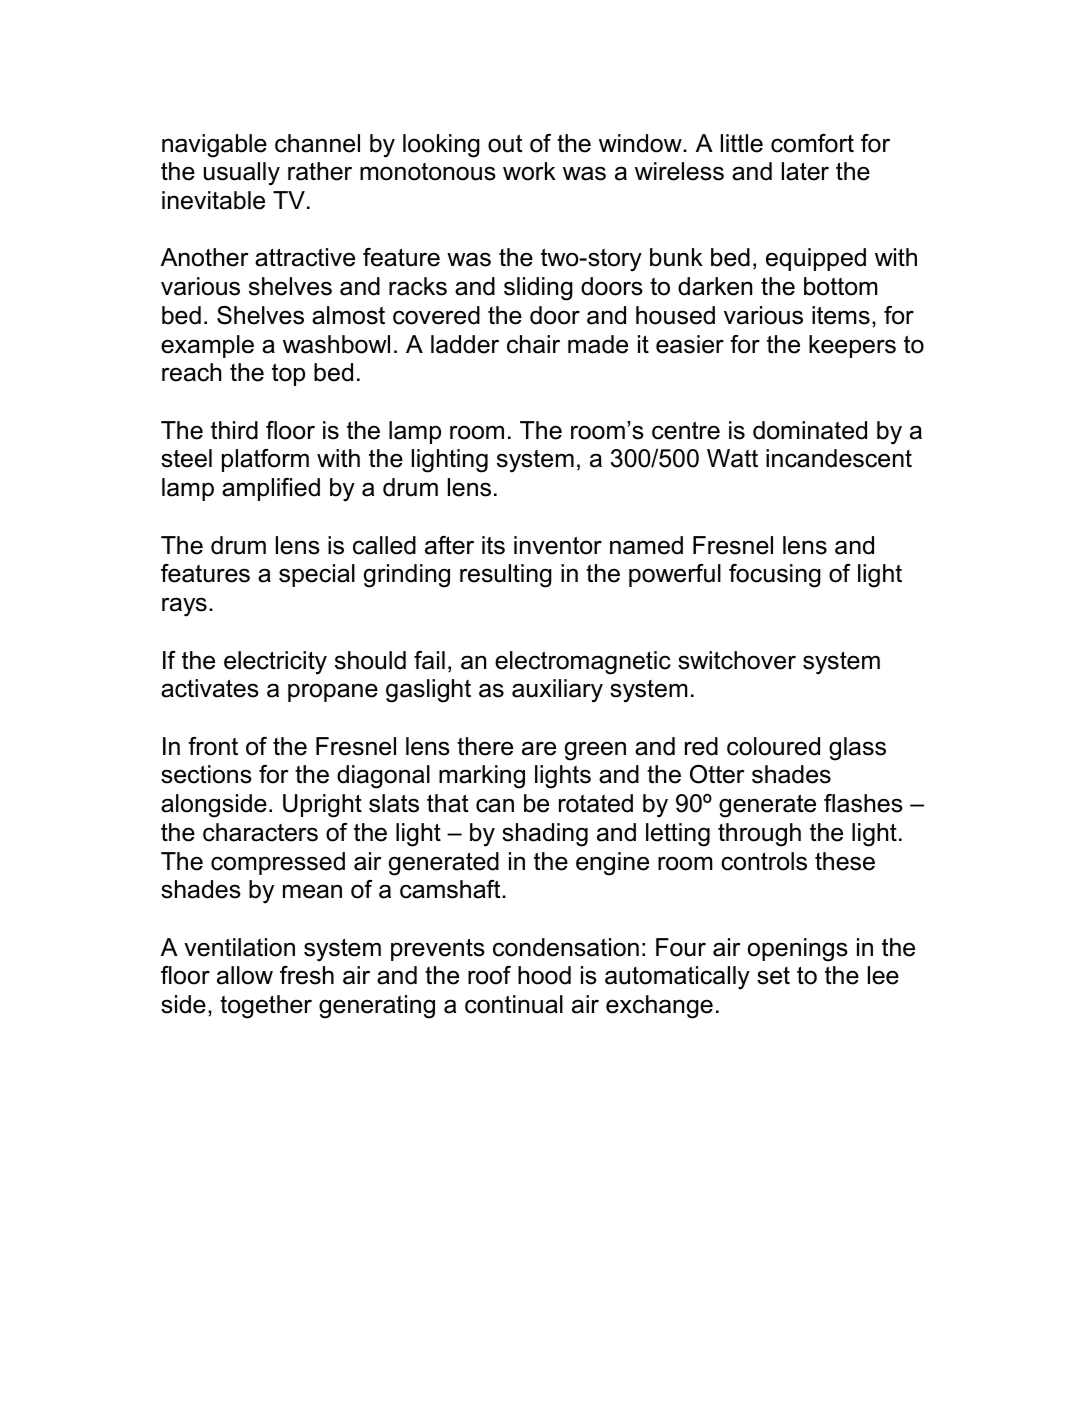  Describe the element at coordinates (773, 976) in the screenshot. I see `set` at that location.
